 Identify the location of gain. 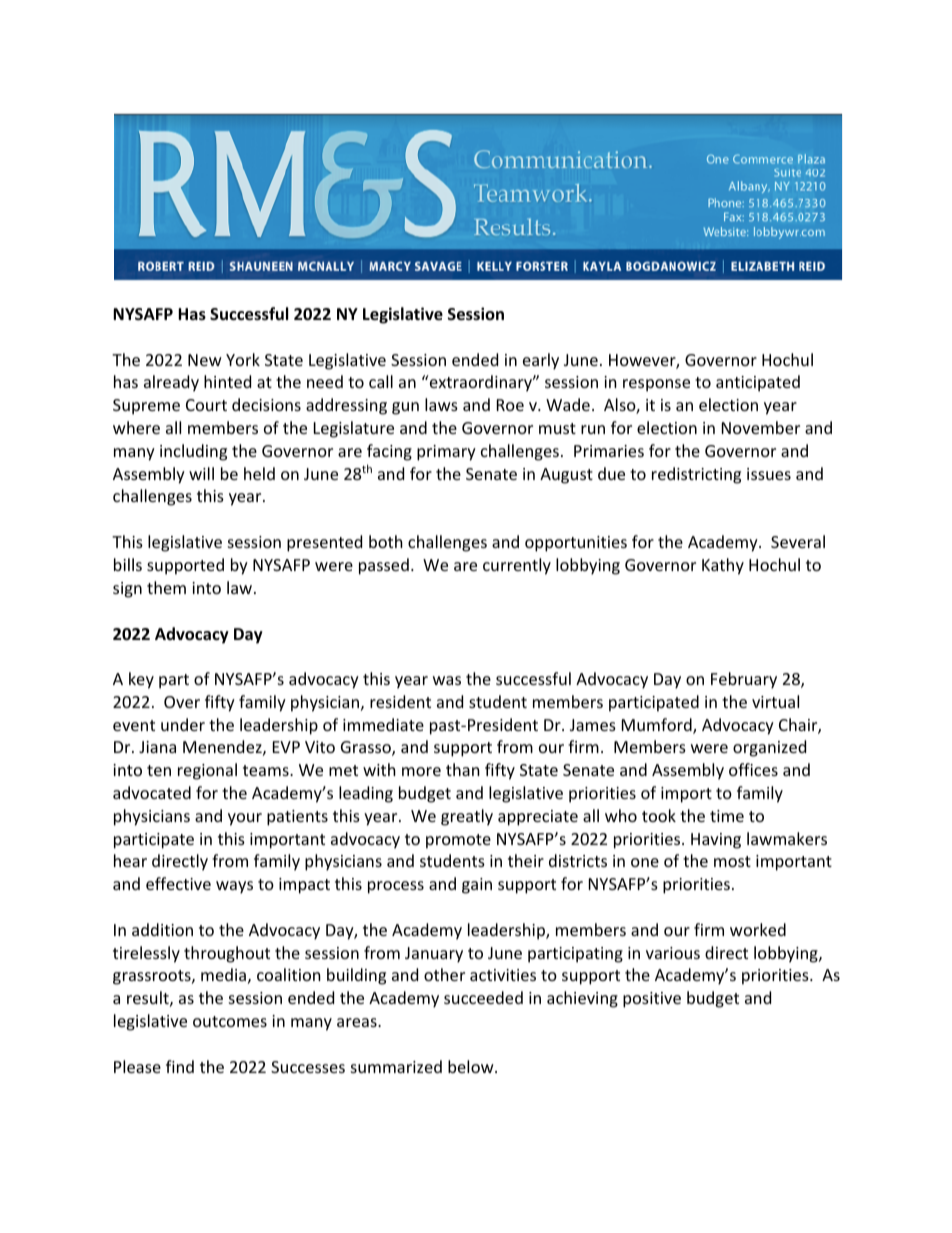
(477, 886).
